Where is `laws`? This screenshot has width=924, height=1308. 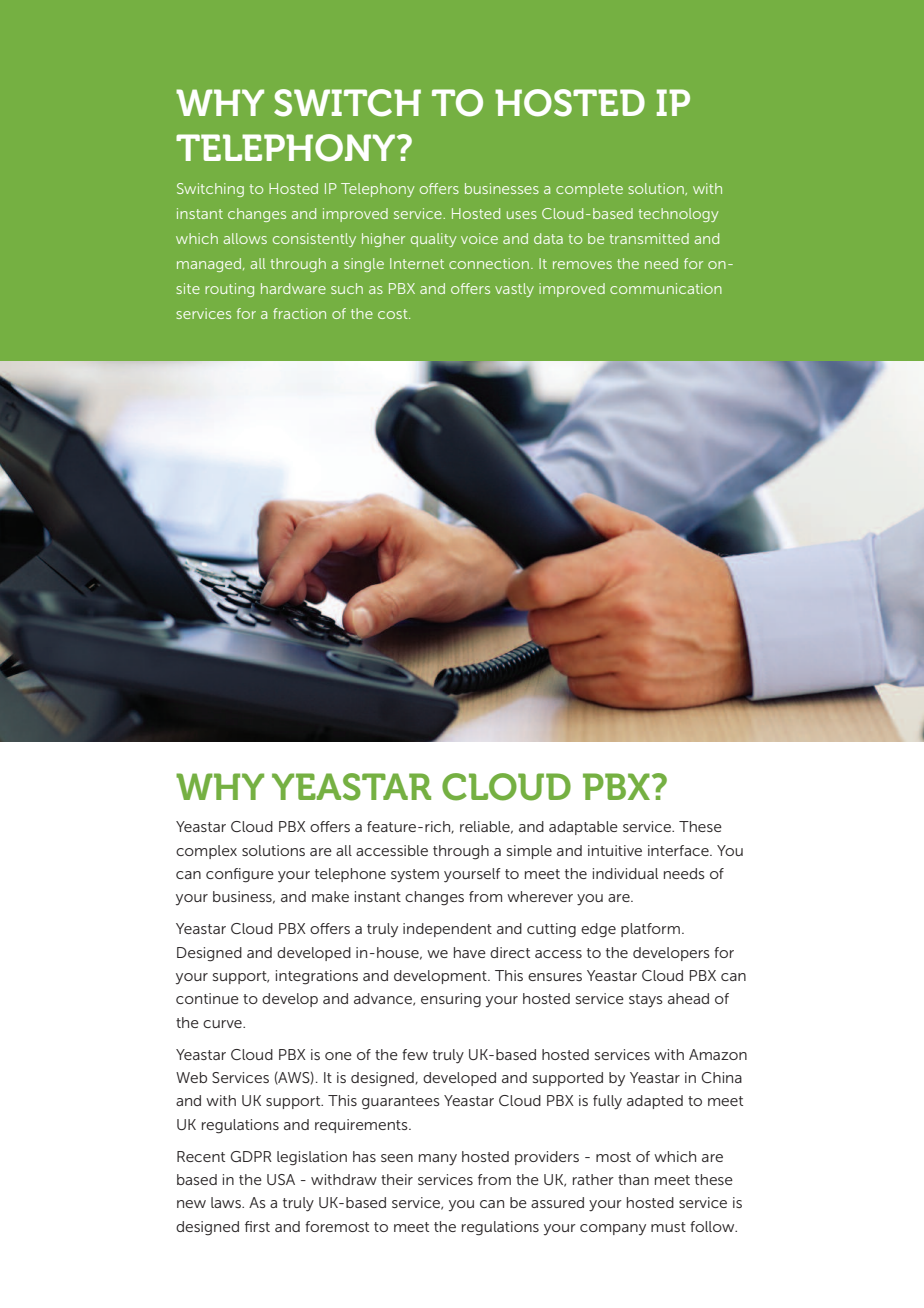 laws is located at coordinates (227, 1202).
